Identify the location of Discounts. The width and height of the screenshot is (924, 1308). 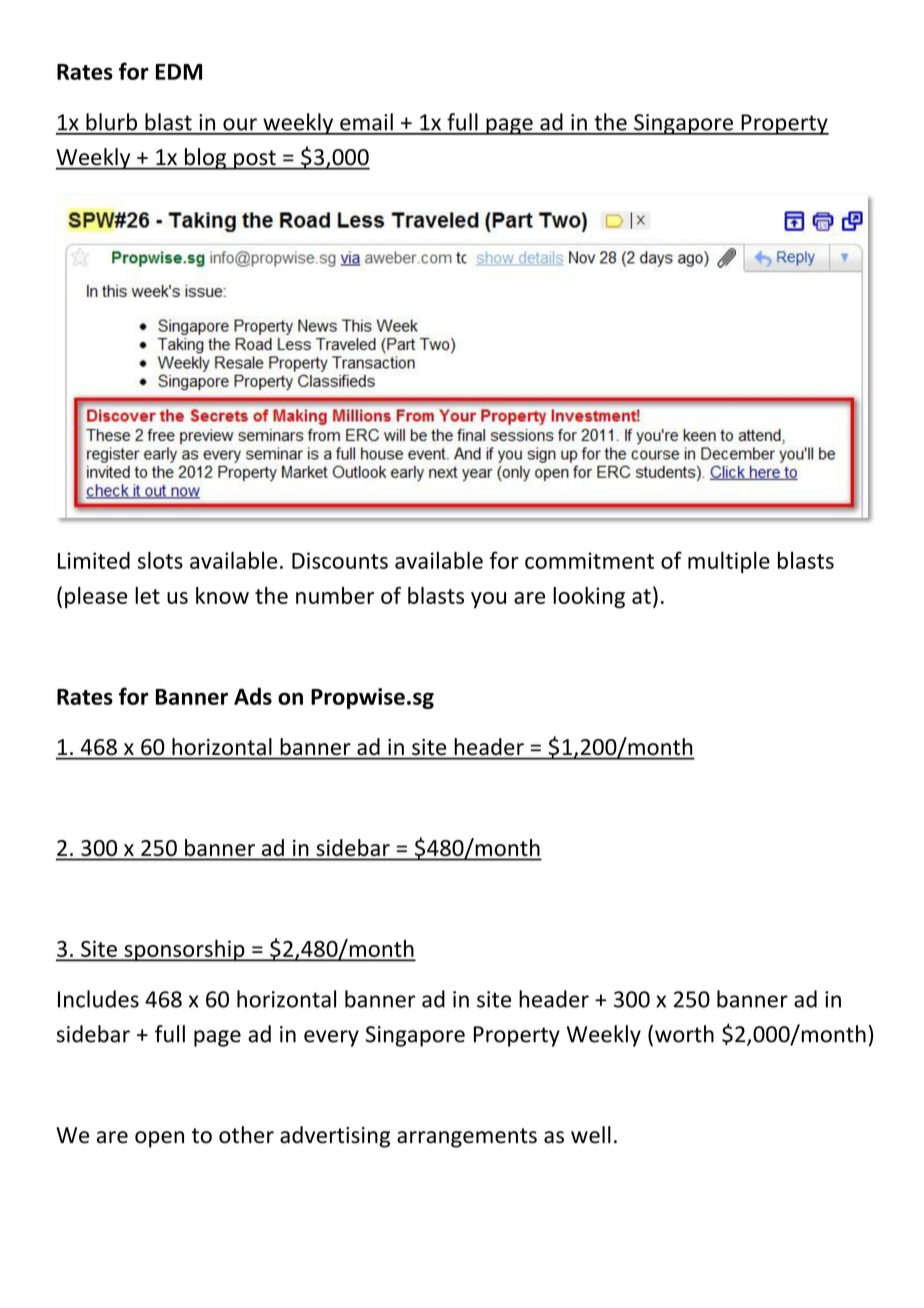
(340, 560).
